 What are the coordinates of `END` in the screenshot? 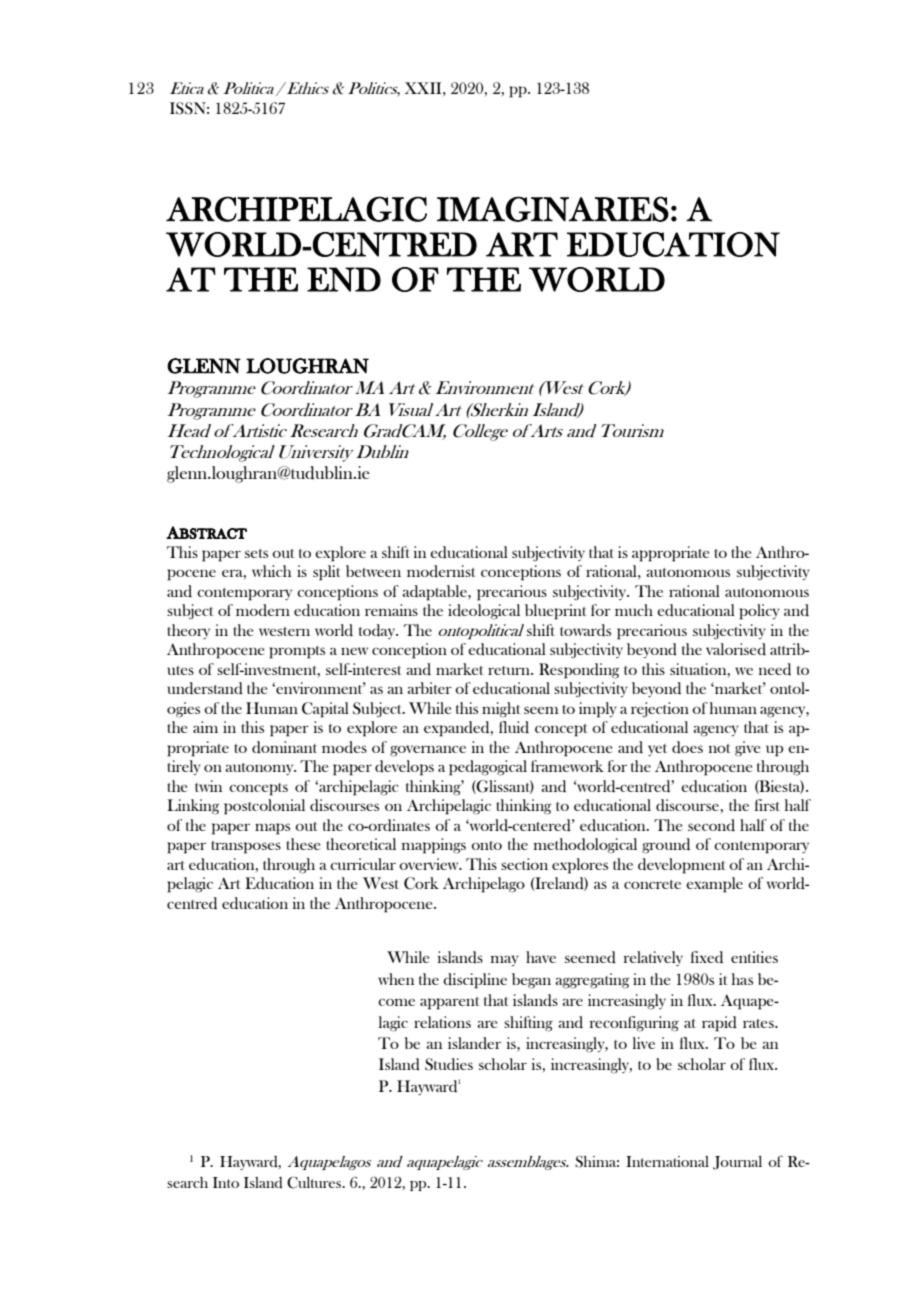 It's located at (344, 279).
